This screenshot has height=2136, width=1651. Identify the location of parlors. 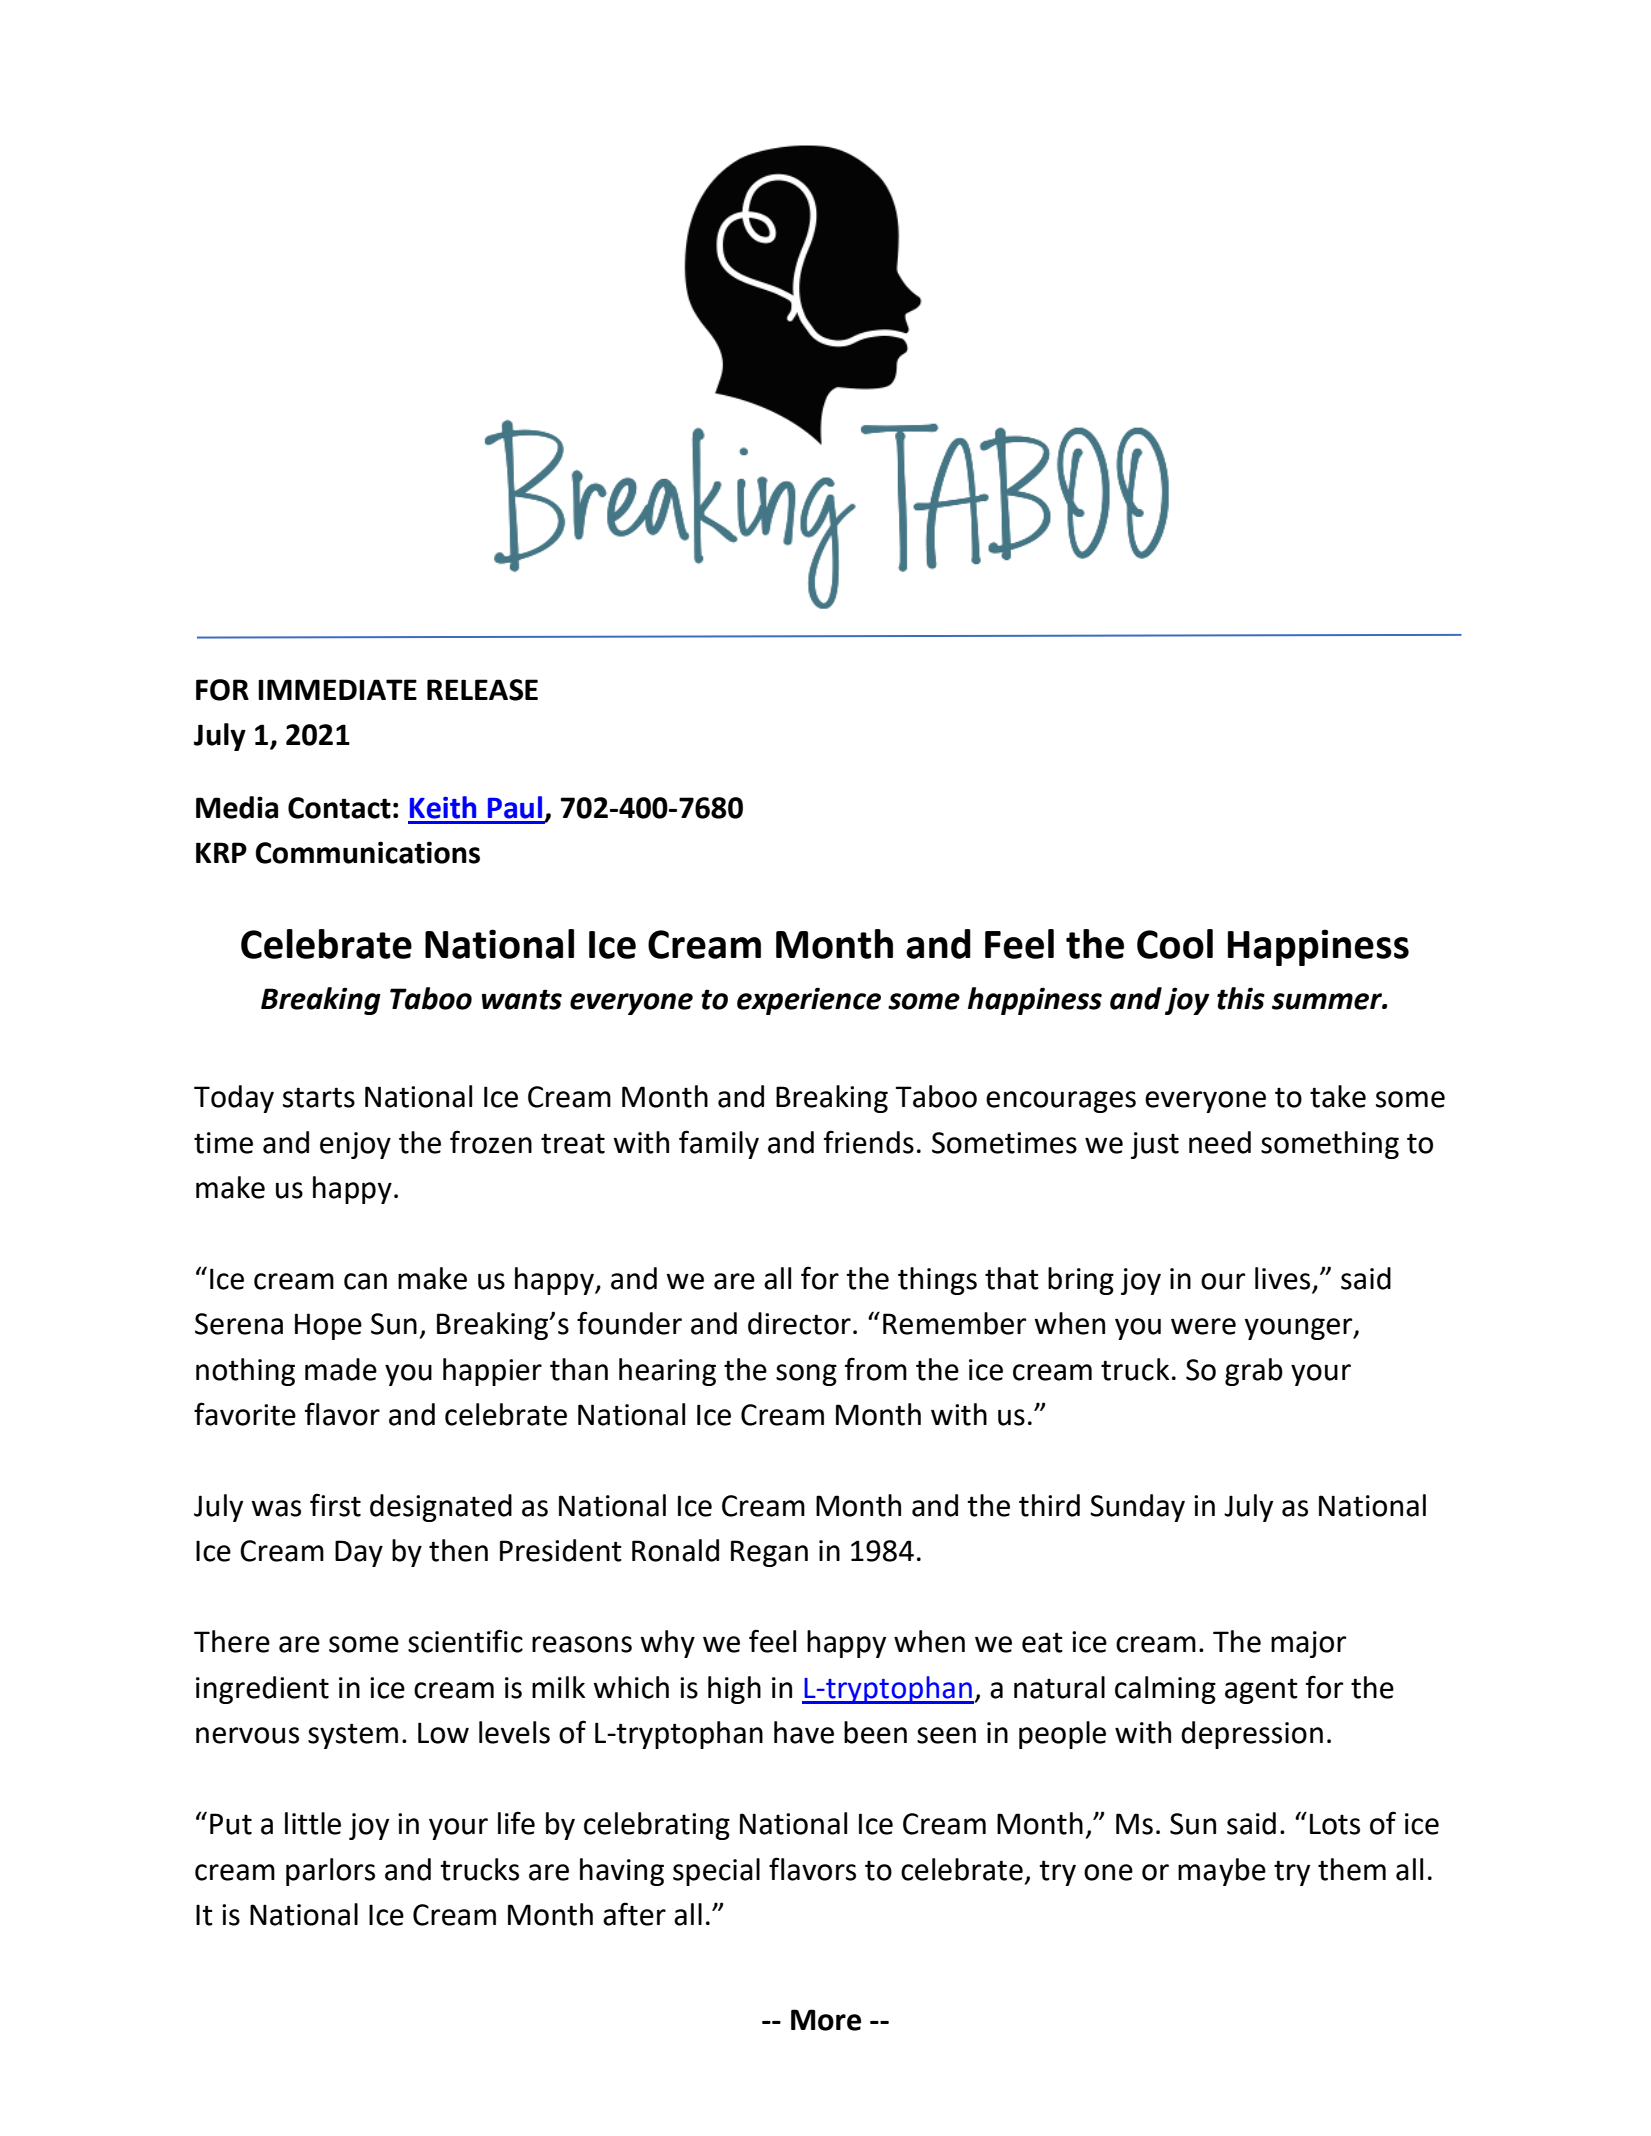
(330, 1872).
